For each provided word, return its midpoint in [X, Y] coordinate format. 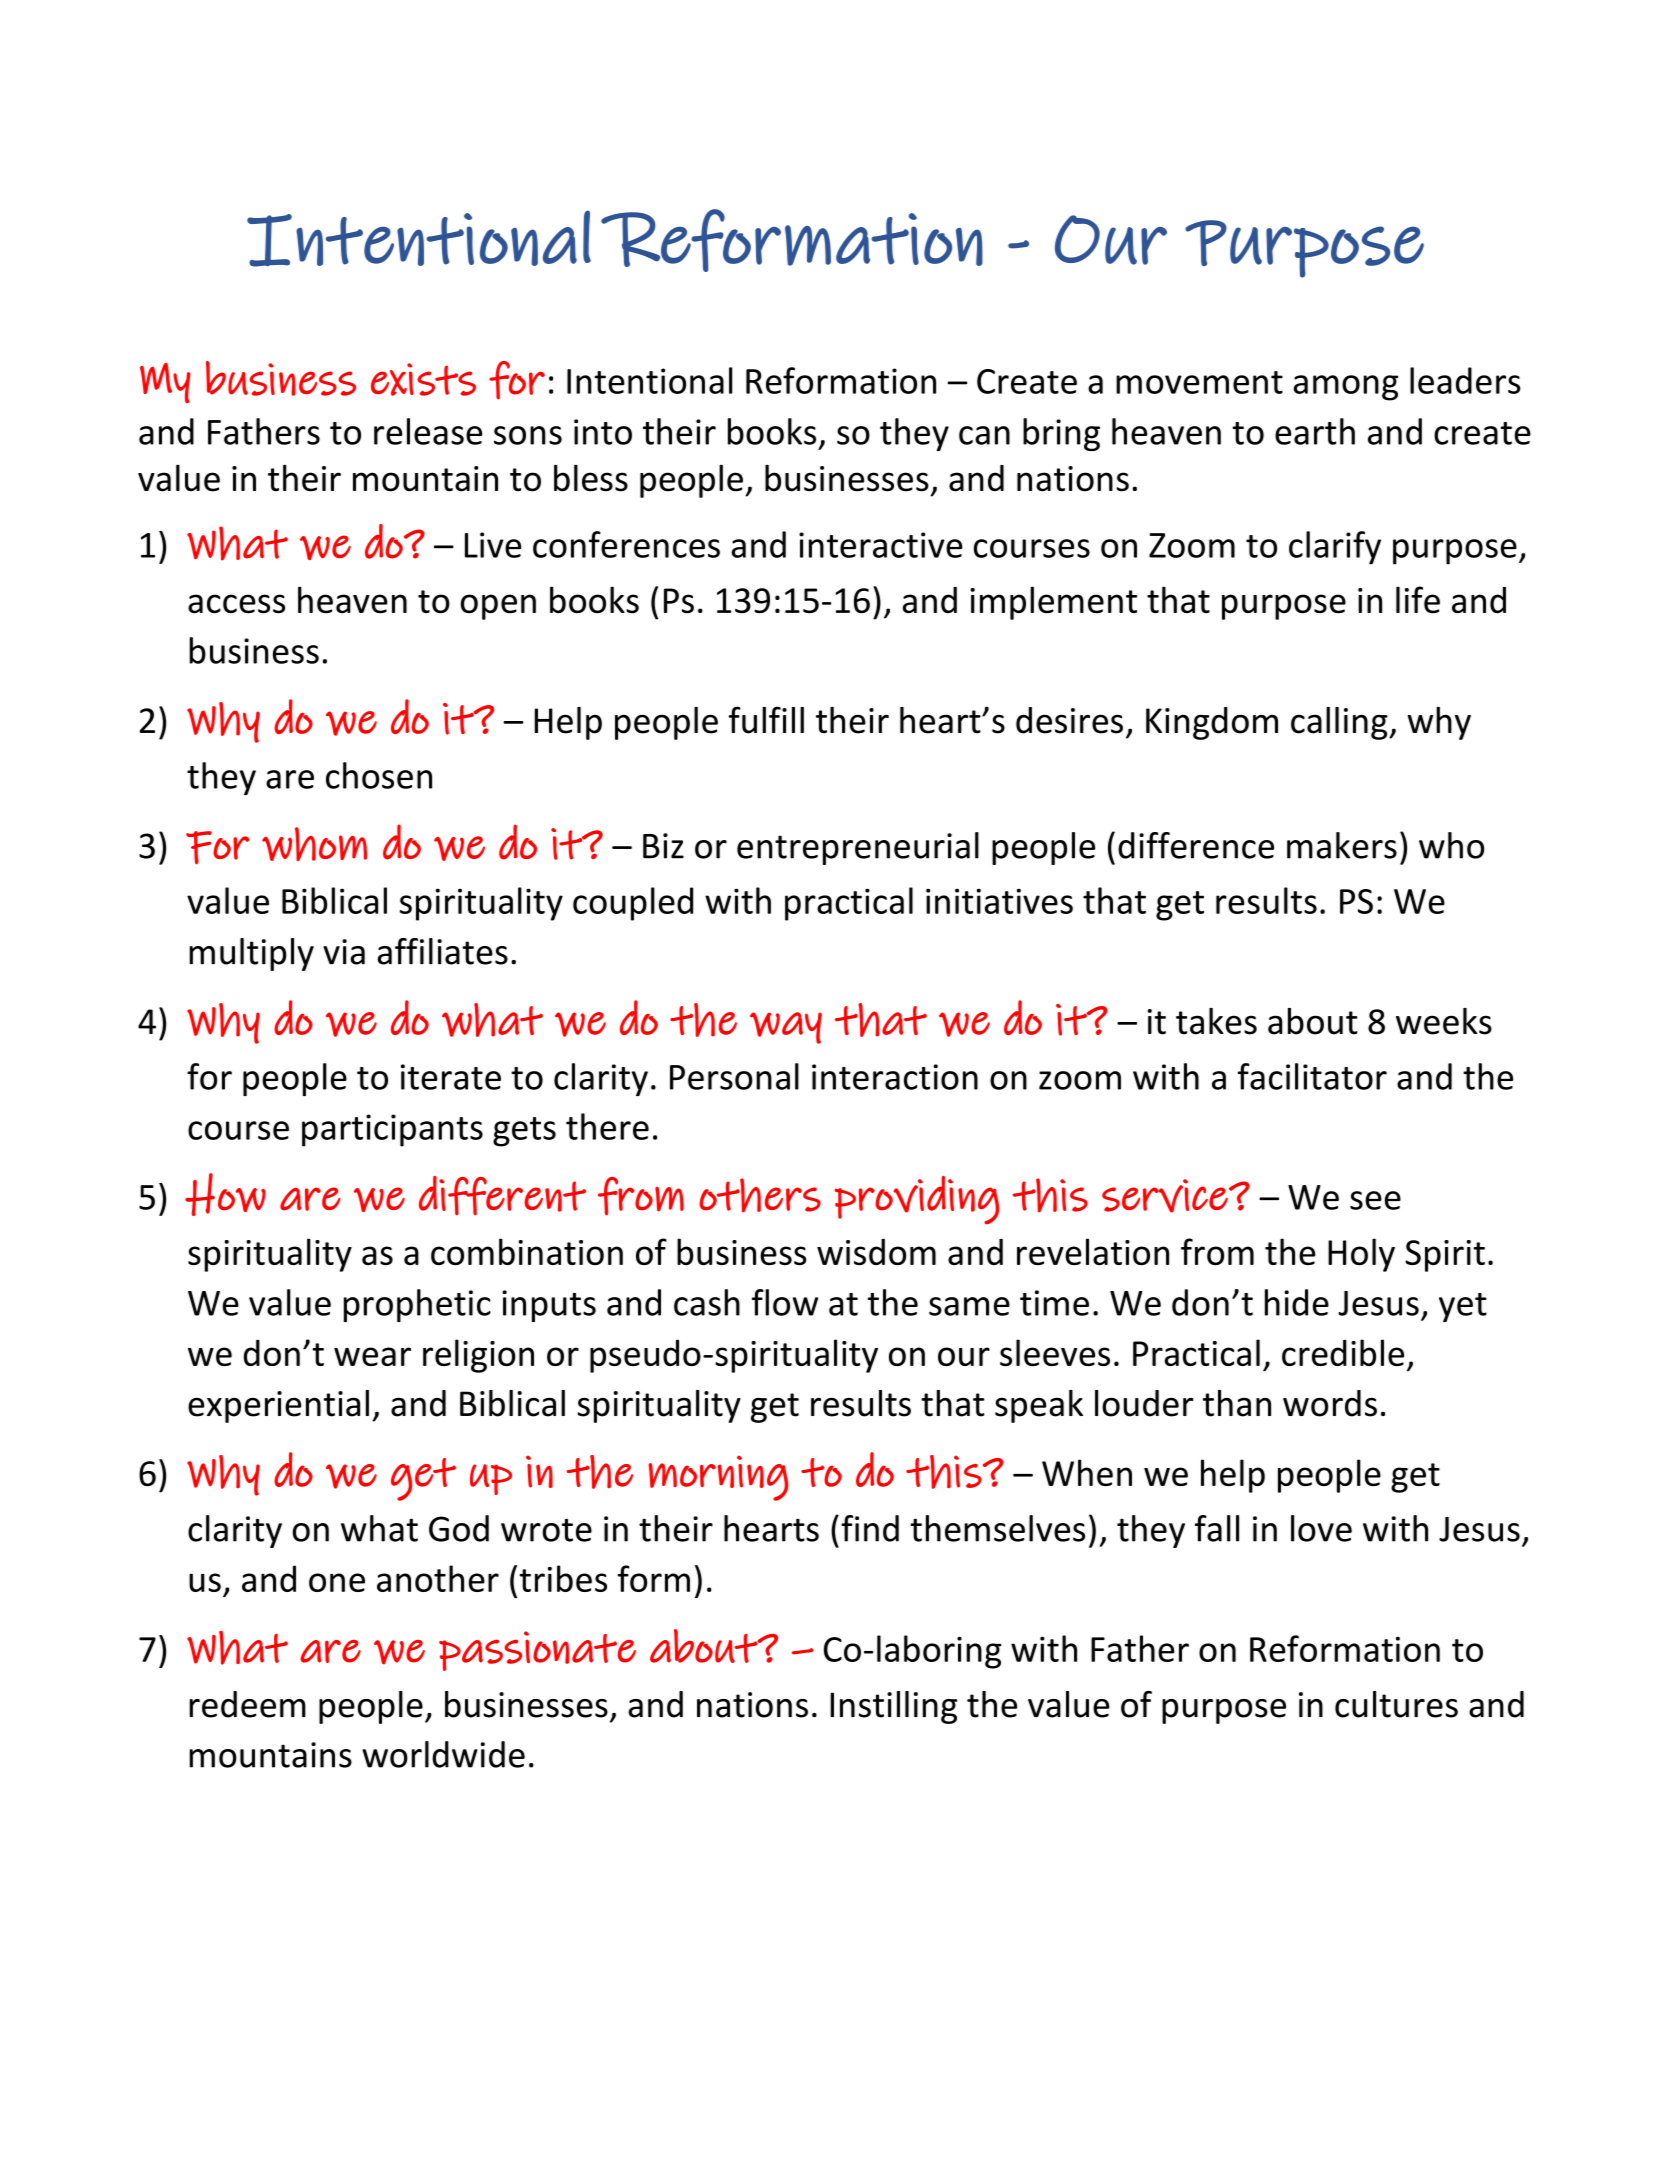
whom [314, 844]
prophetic [417, 1305]
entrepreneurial [858, 848]
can [984, 435]
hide [1297, 1302]
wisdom [876, 1252]
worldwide [443, 1754]
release [428, 431]
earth [1315, 431]
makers [1342, 845]
